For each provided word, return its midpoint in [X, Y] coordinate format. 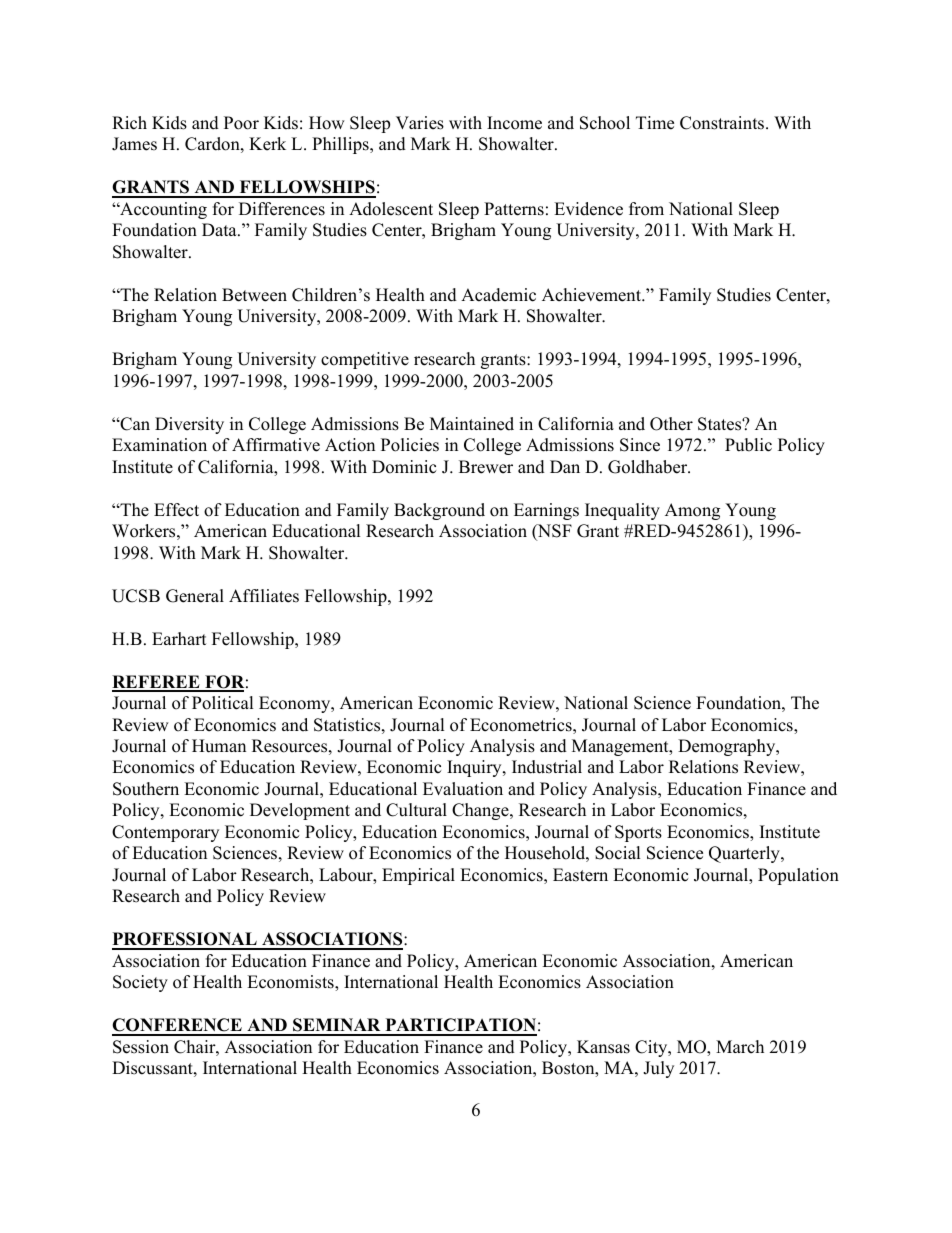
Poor [241, 123]
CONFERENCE [178, 1026]
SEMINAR [337, 1026]
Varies [420, 123]
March [740, 1047]
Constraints [723, 123]
